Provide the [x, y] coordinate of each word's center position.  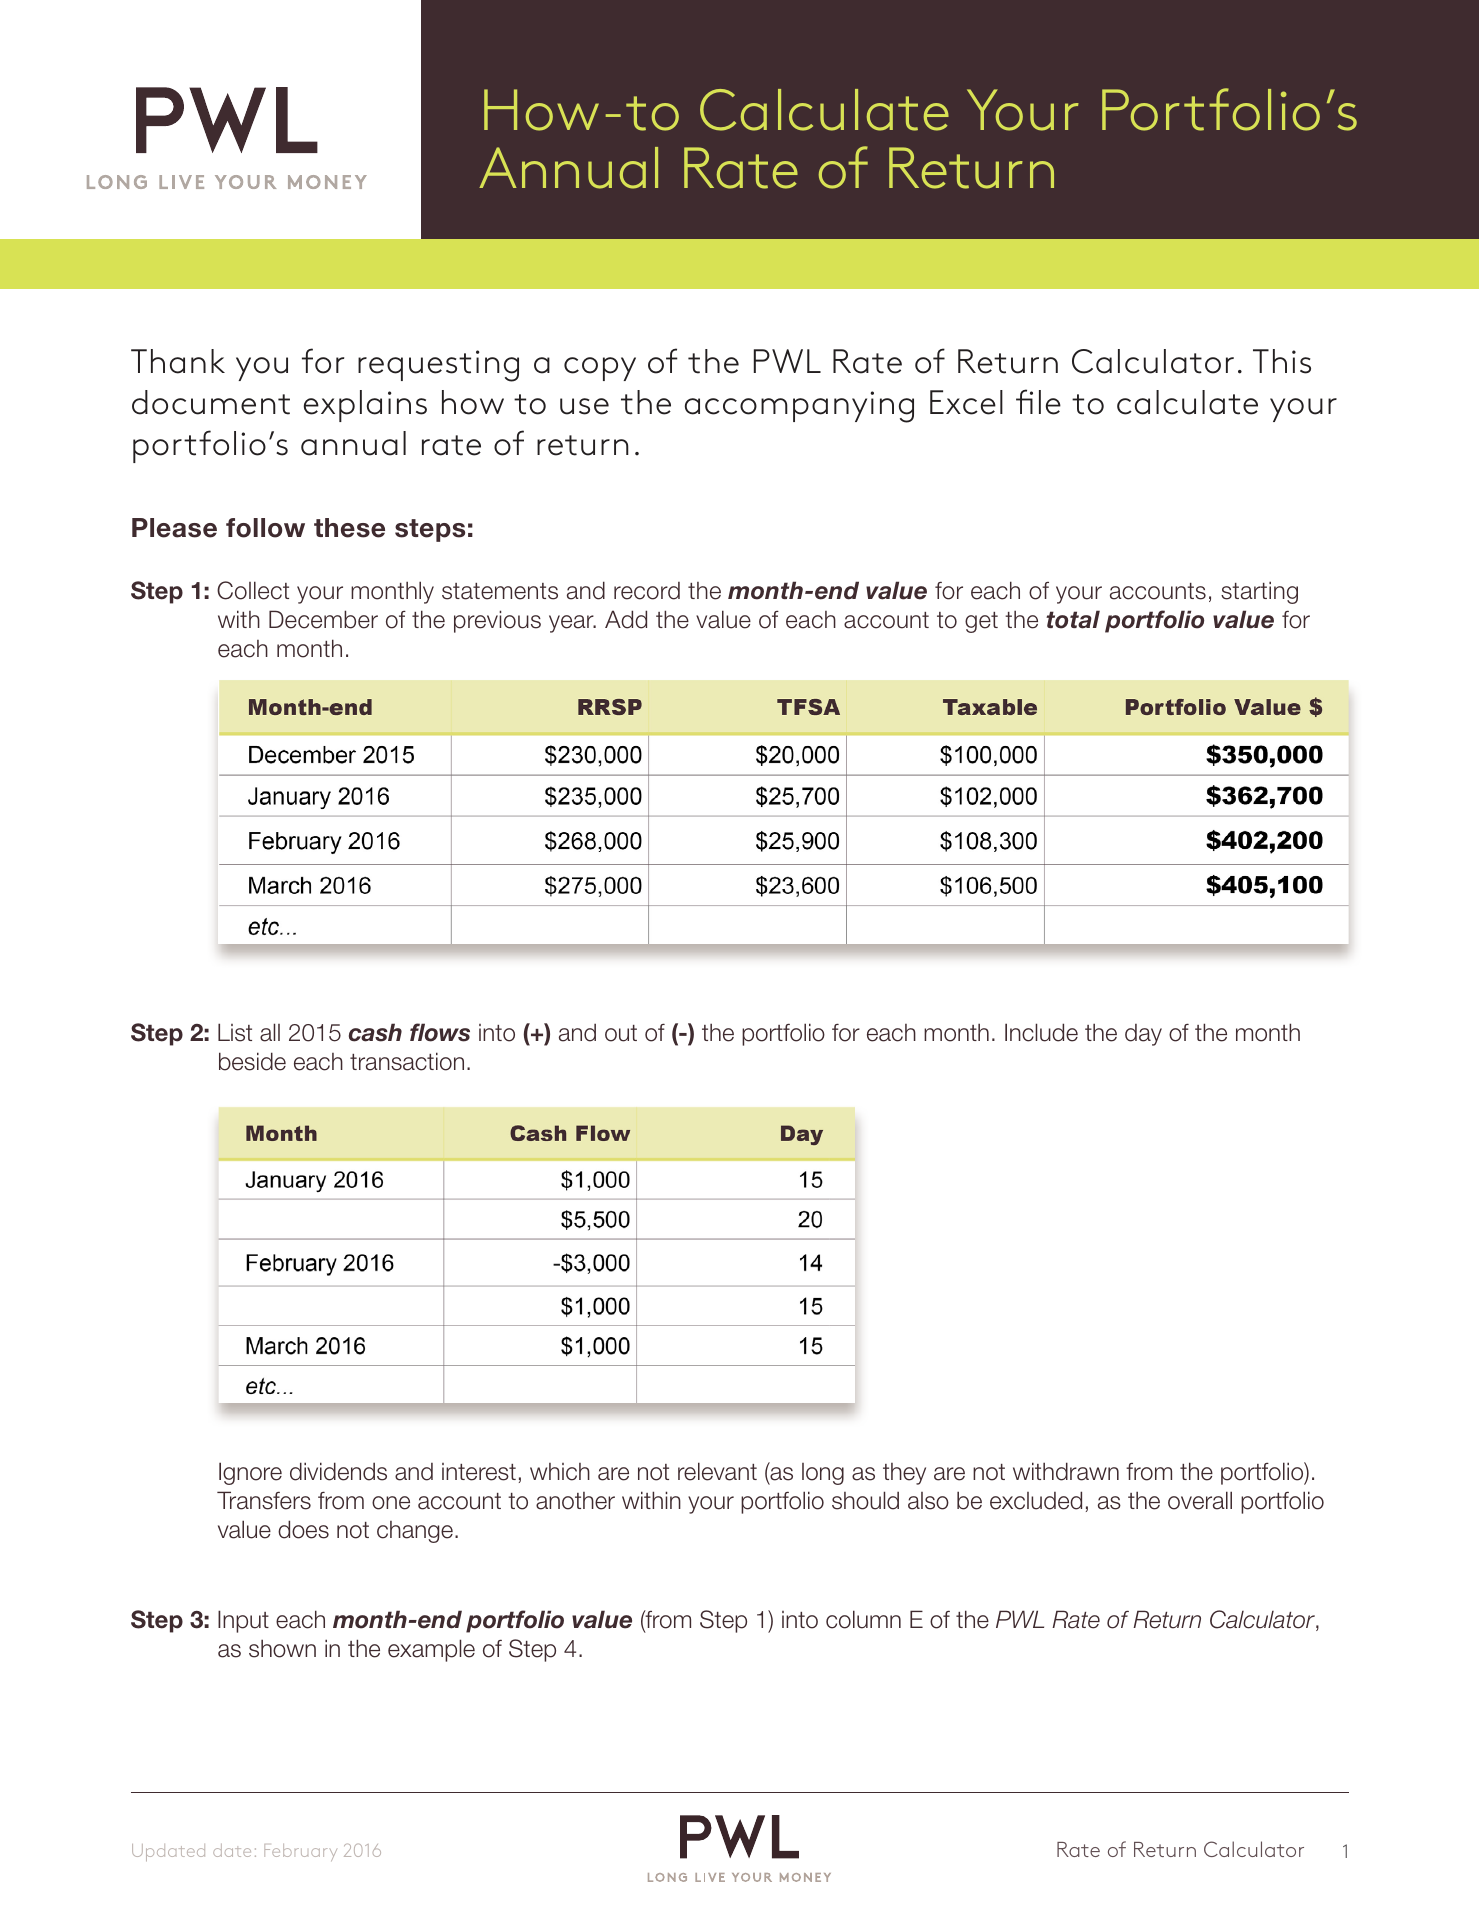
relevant [717, 1471]
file [1038, 402]
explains [365, 406]
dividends [338, 1471]
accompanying [799, 407]
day [1143, 1035]
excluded [1036, 1500]
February [300, 1852]
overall [1200, 1500]
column [863, 1619]
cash [375, 1032]
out [621, 1033]
